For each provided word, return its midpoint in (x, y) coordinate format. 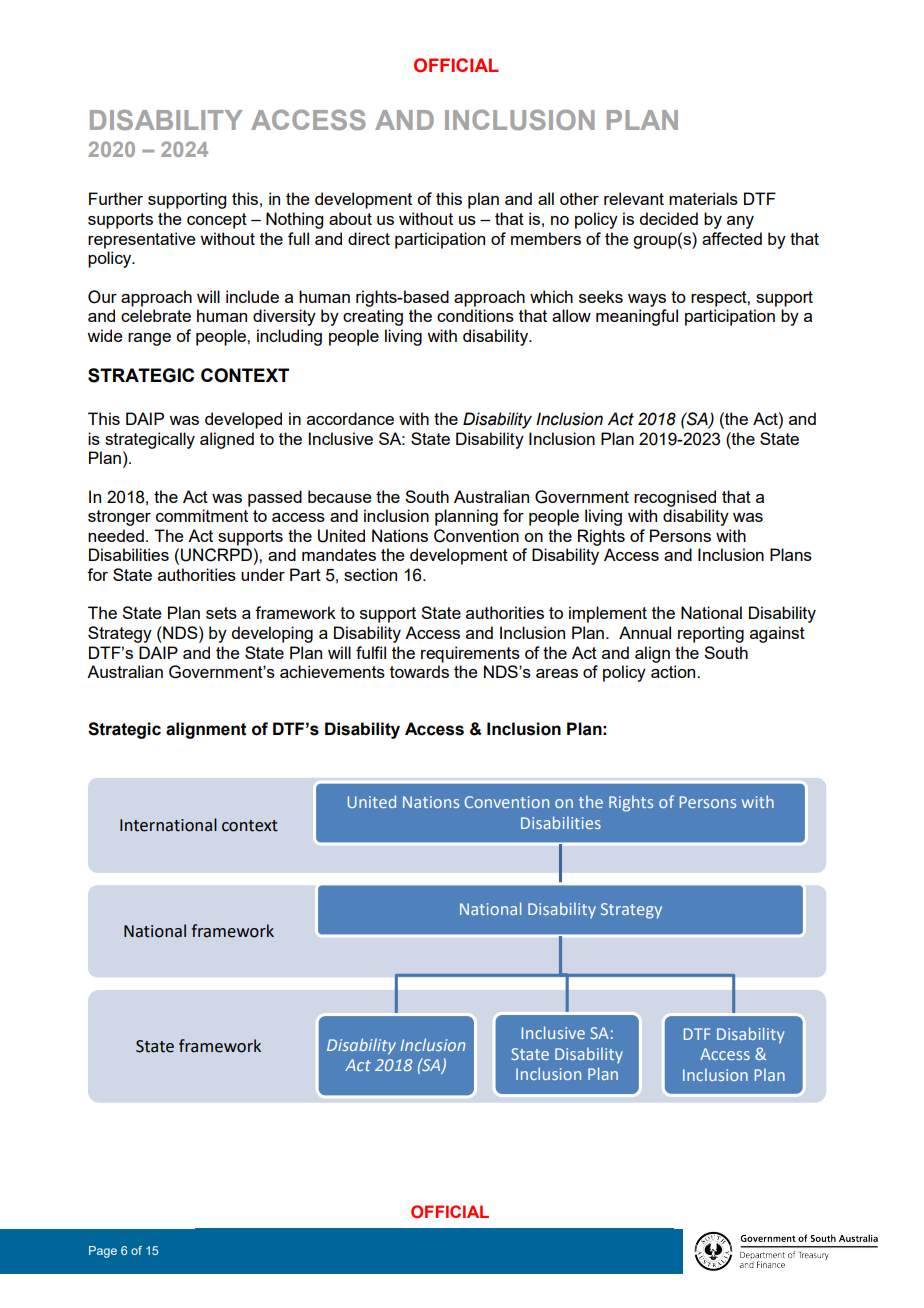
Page (103, 1252)
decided (668, 218)
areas (557, 673)
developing (272, 634)
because (340, 496)
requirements (470, 654)
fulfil (371, 652)
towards (419, 671)
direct (369, 238)
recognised (675, 498)
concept (217, 221)
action (674, 671)
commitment (202, 515)
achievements (332, 671)
